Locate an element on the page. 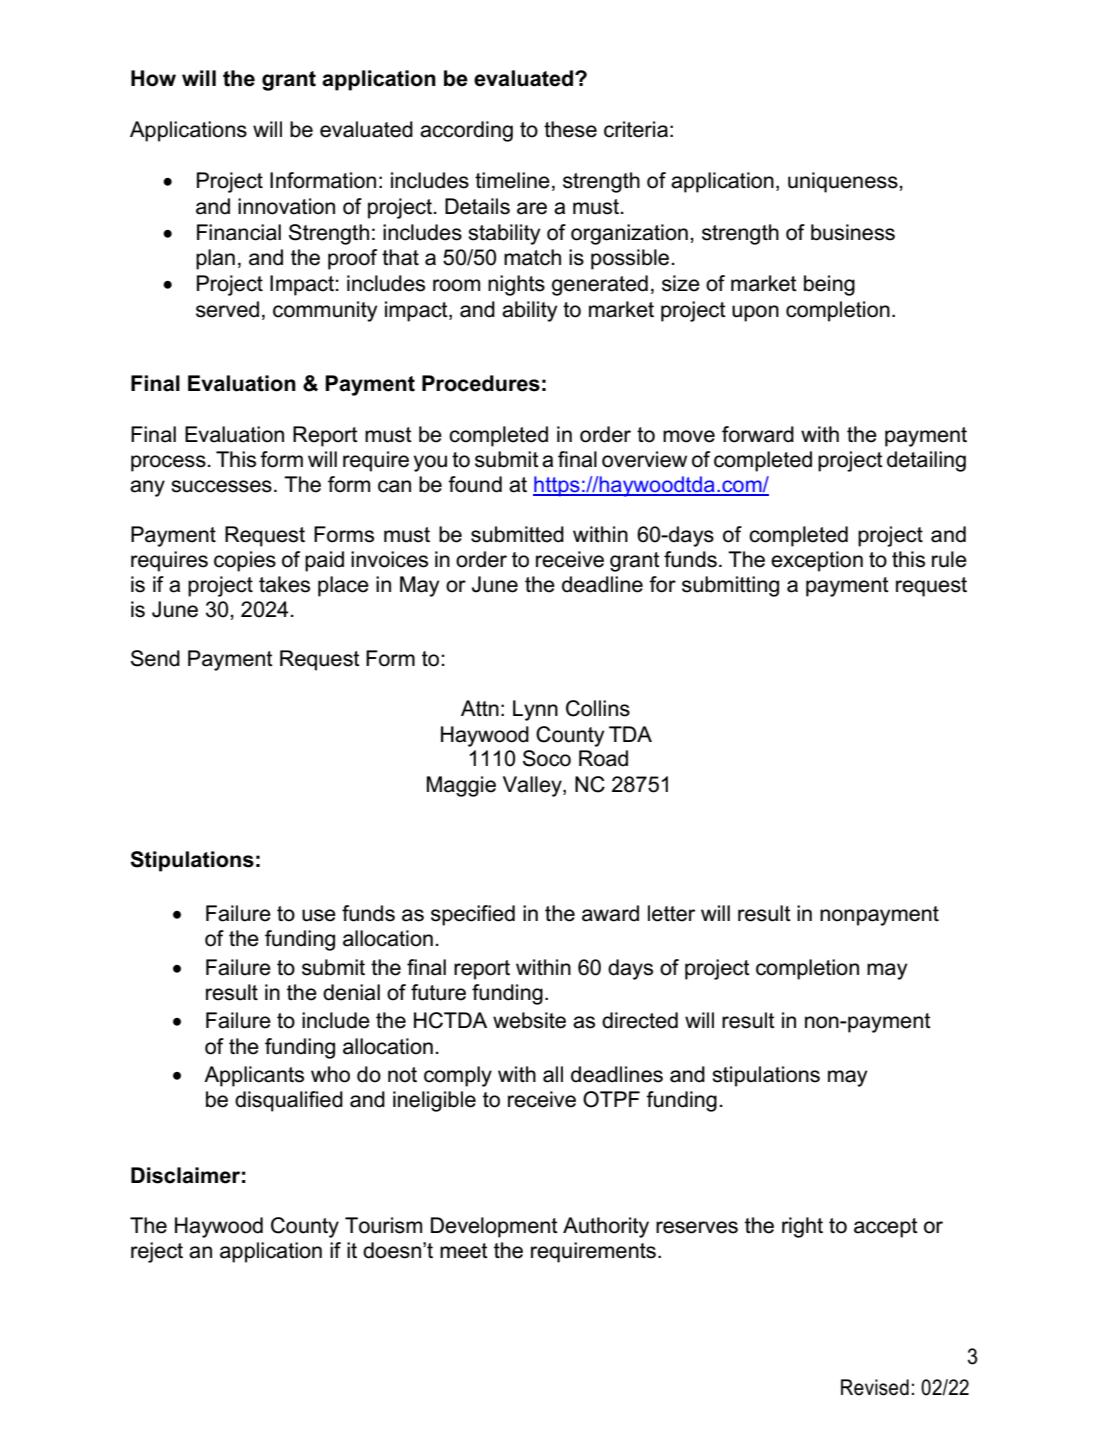 This document has height=1434, width=1108. exception is located at coordinates (817, 561).
